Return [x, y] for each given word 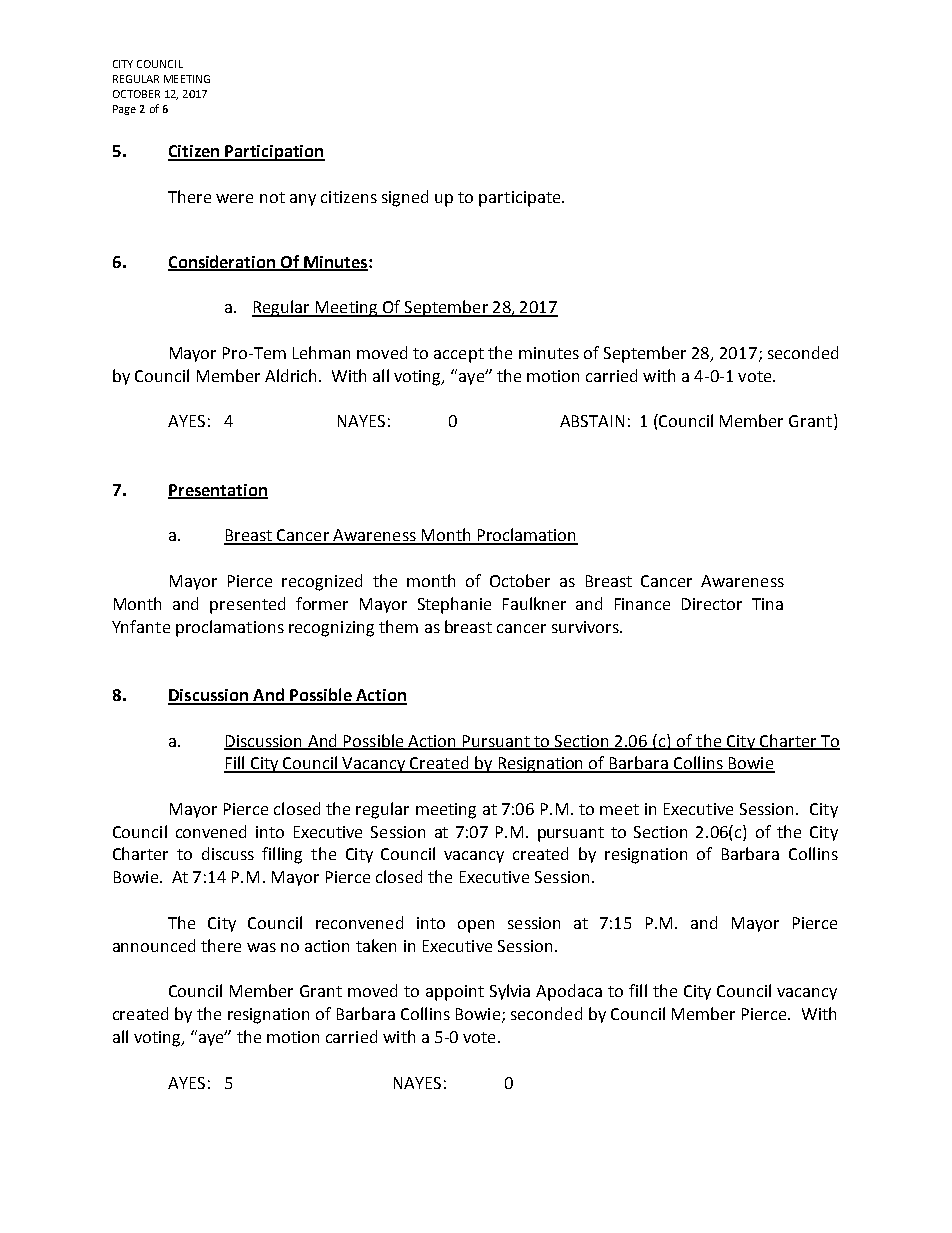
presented [247, 605]
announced [154, 945]
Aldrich [290, 375]
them [398, 626]
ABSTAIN [592, 421]
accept [459, 355]
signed [405, 198]
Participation [274, 153]
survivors [586, 627]
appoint [455, 993]
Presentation [218, 491]
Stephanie [454, 605]
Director [712, 604]
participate [521, 199]
